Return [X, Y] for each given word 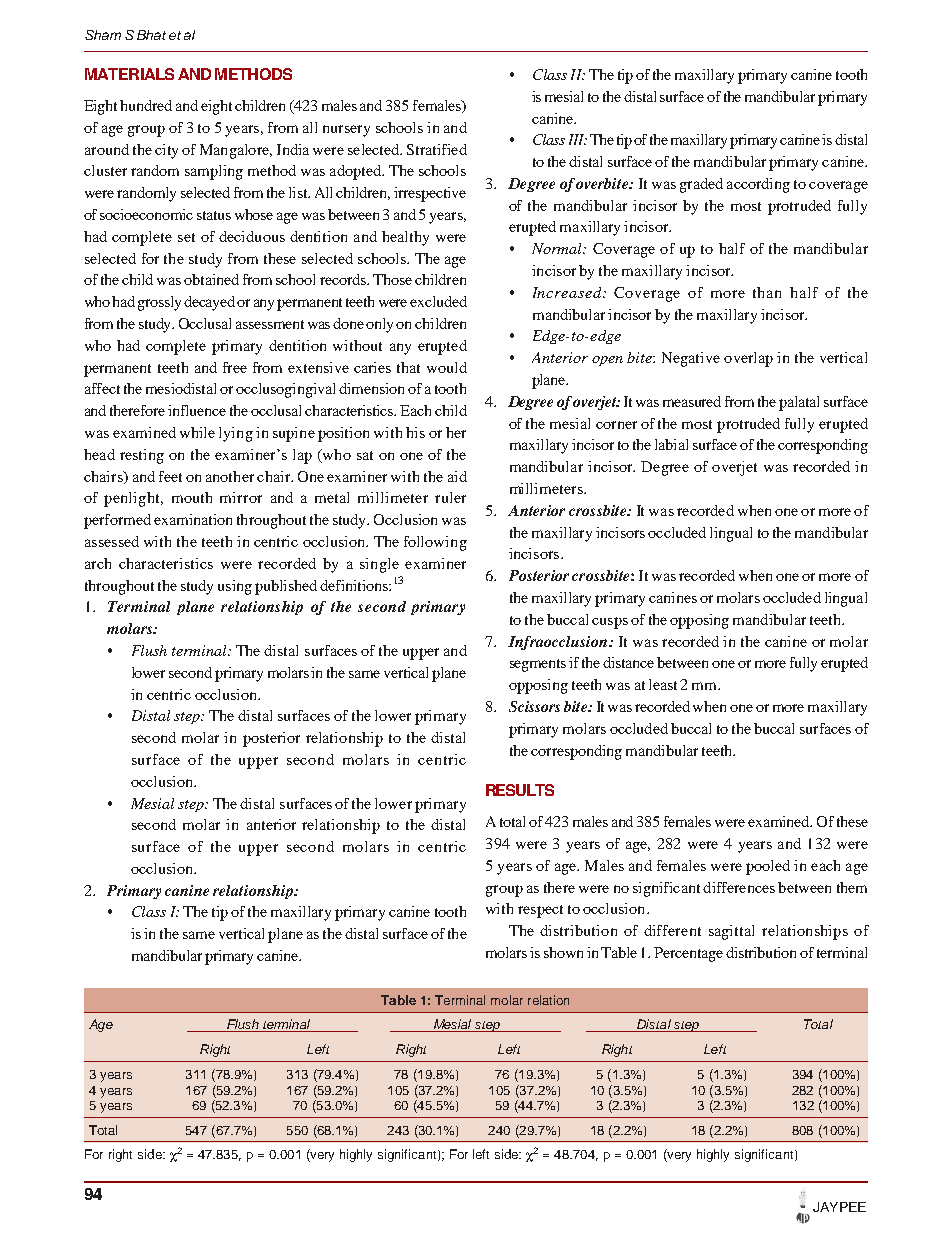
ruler [450, 497]
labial [671, 444]
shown [563, 952]
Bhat [151, 35]
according [758, 185]
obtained [211, 279]
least [663, 684]
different [672, 930]
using [235, 587]
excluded [438, 301]
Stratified [437, 149]
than [767, 292]
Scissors [534, 706]
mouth [192, 497]
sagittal [731, 932]
